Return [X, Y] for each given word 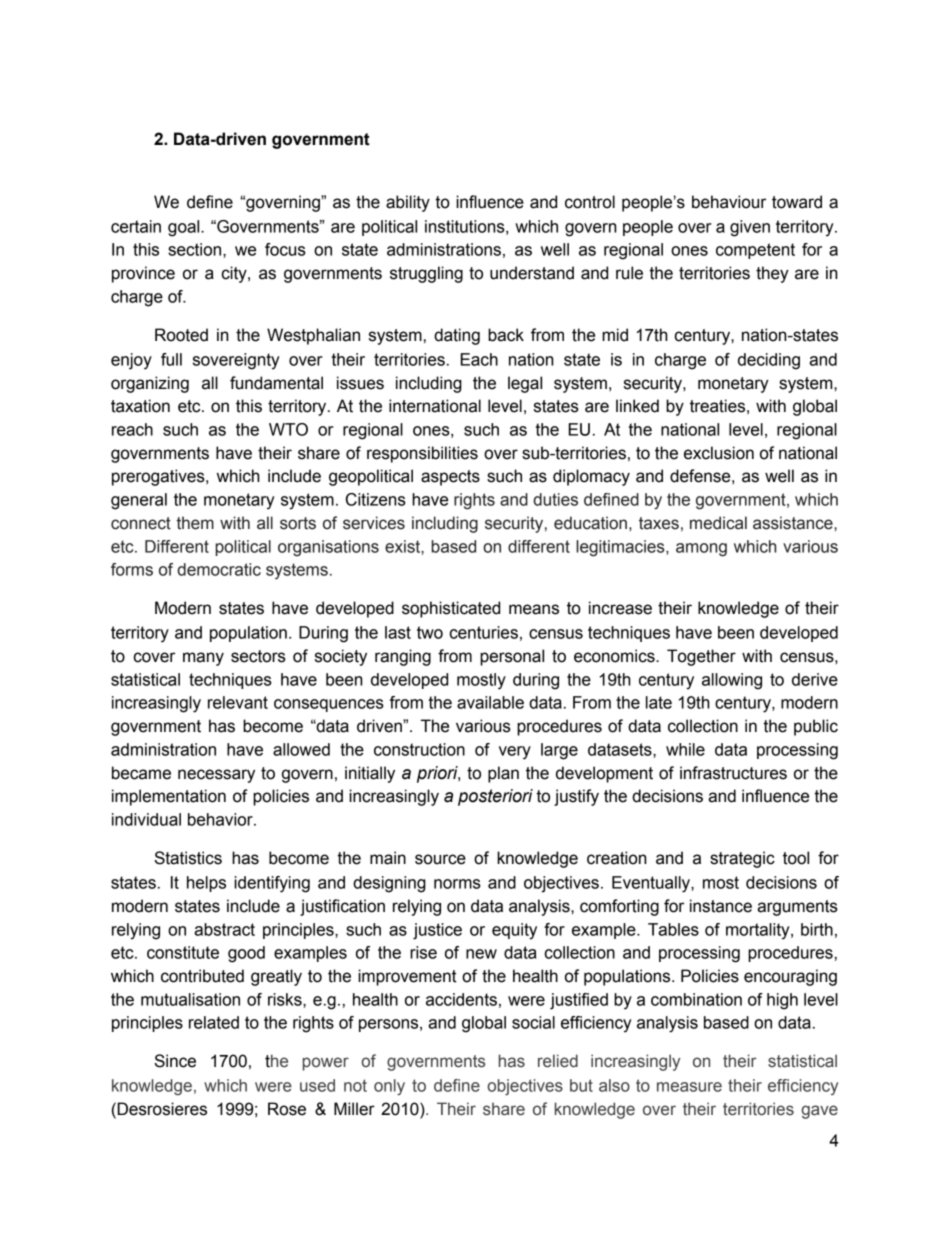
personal [512, 657]
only [389, 1087]
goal [185, 228]
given [750, 228]
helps [206, 884]
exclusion [719, 453]
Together [701, 657]
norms [457, 884]
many [203, 659]
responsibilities [422, 454]
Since [175, 1061]
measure [689, 1087]
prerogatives [159, 477]
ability [408, 203]
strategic [742, 859]
